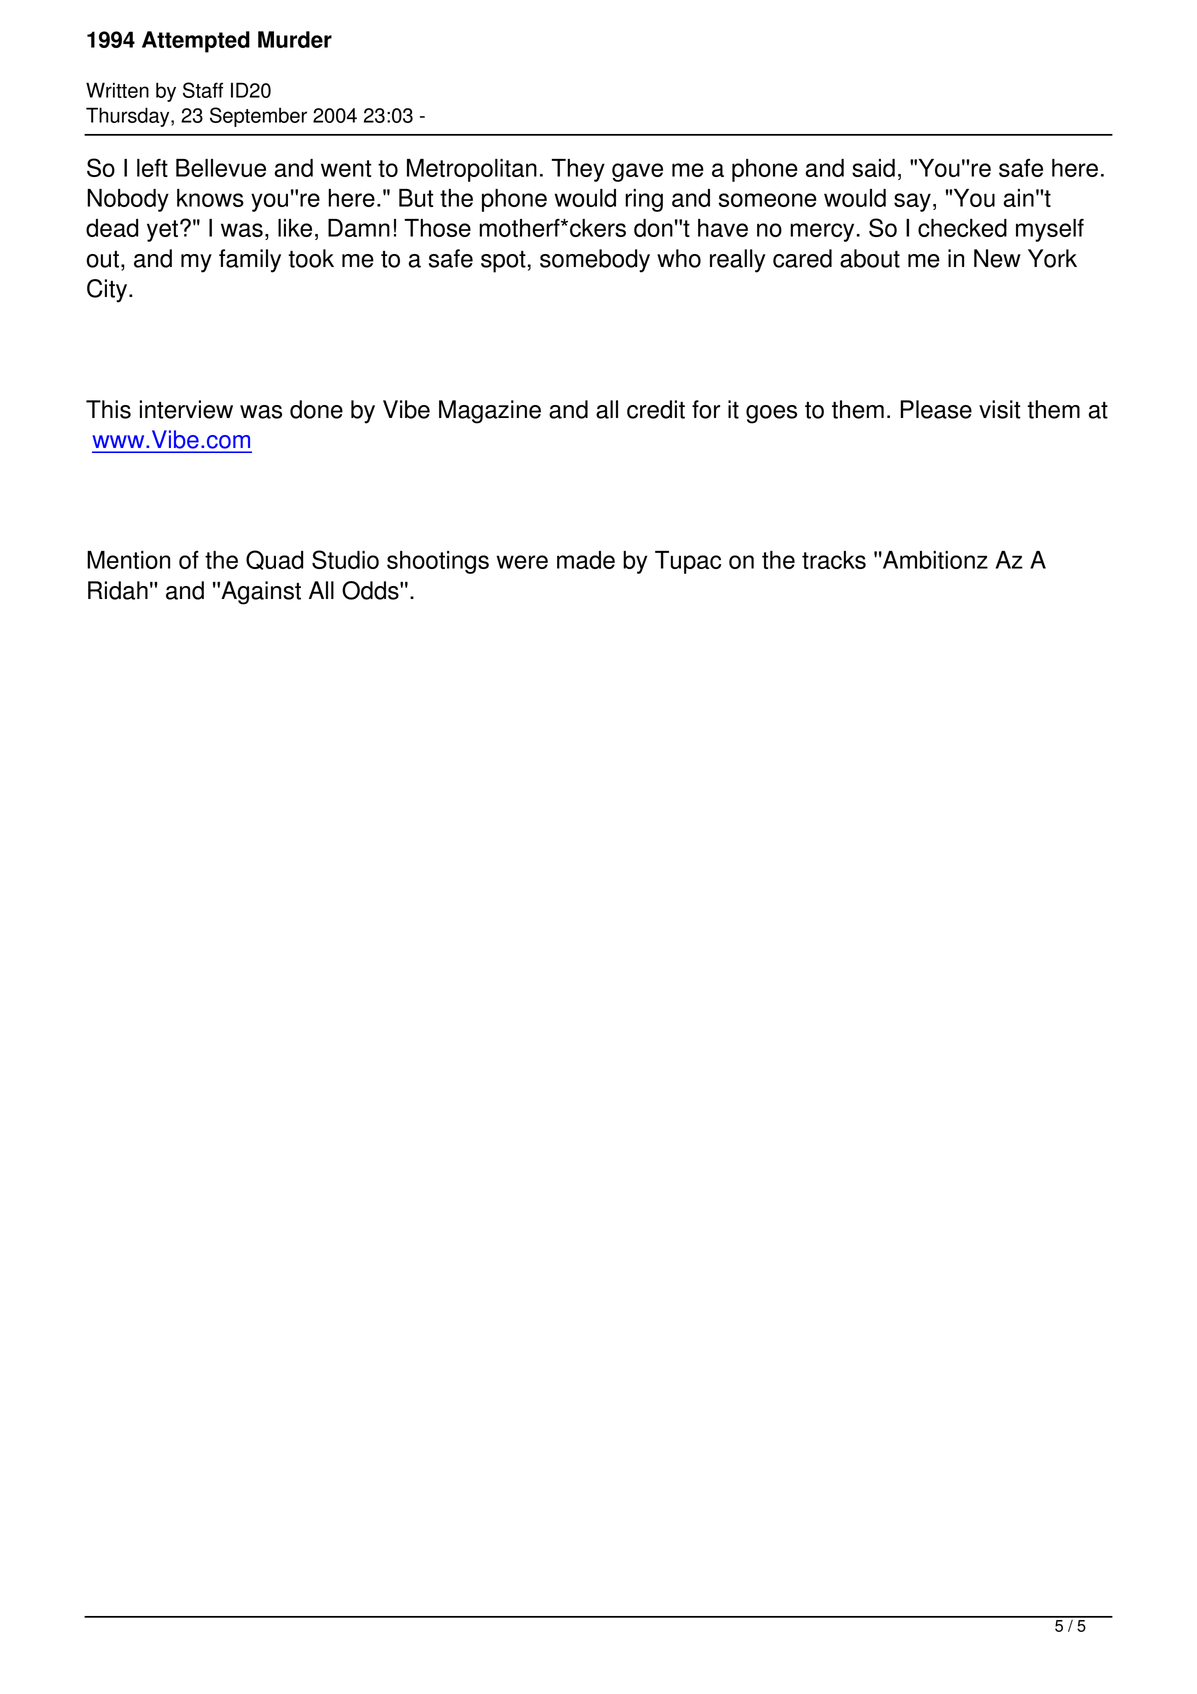 The width and height of the screenshot is (1197, 1694). I want to click on Murder, so click(295, 39).
